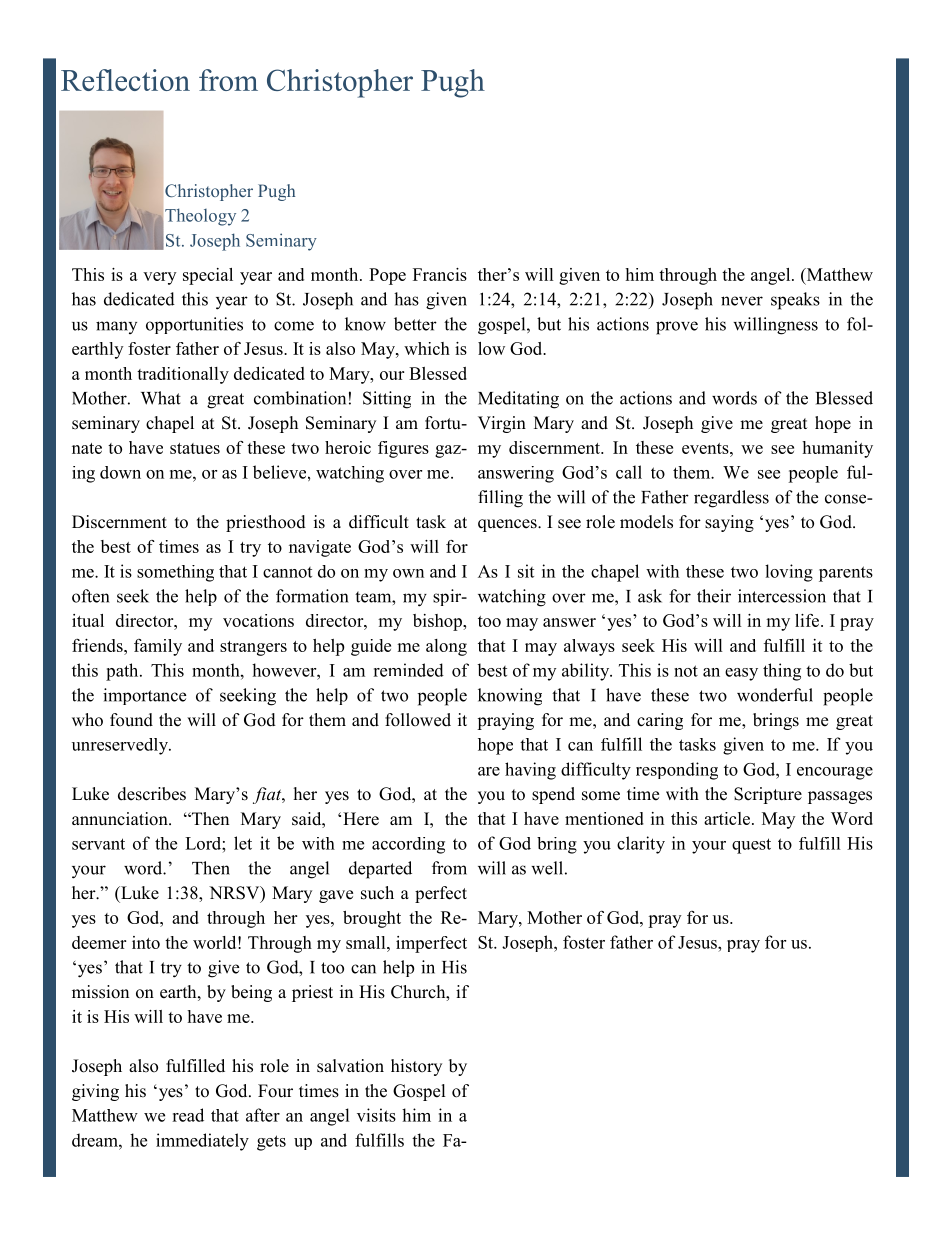 The image size is (952, 1233). I want to click on never, so click(742, 301).
